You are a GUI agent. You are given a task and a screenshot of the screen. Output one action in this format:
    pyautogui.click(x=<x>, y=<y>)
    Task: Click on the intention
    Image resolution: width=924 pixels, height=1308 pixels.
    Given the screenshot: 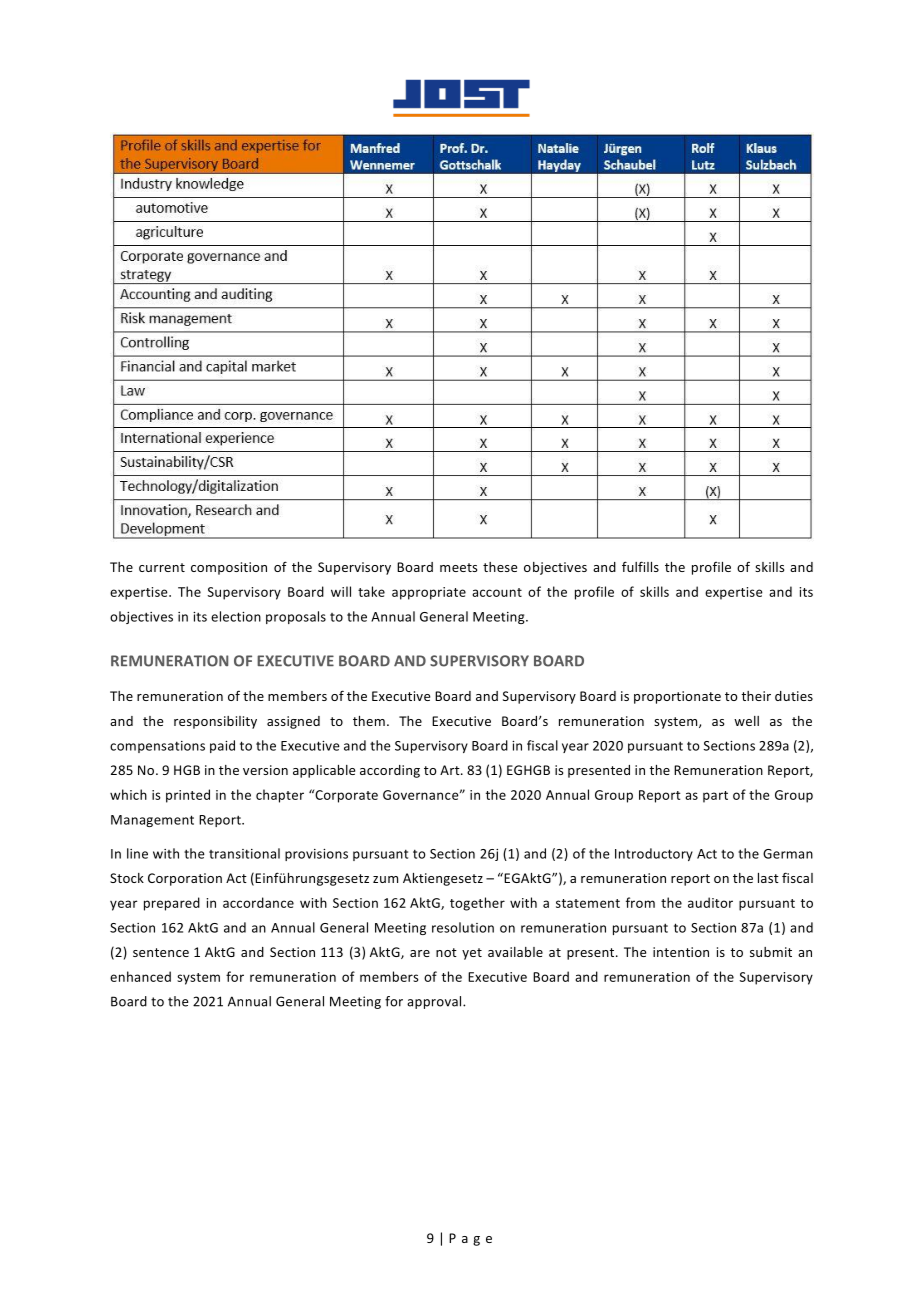 What is the action you would take?
    pyautogui.click(x=681, y=952)
